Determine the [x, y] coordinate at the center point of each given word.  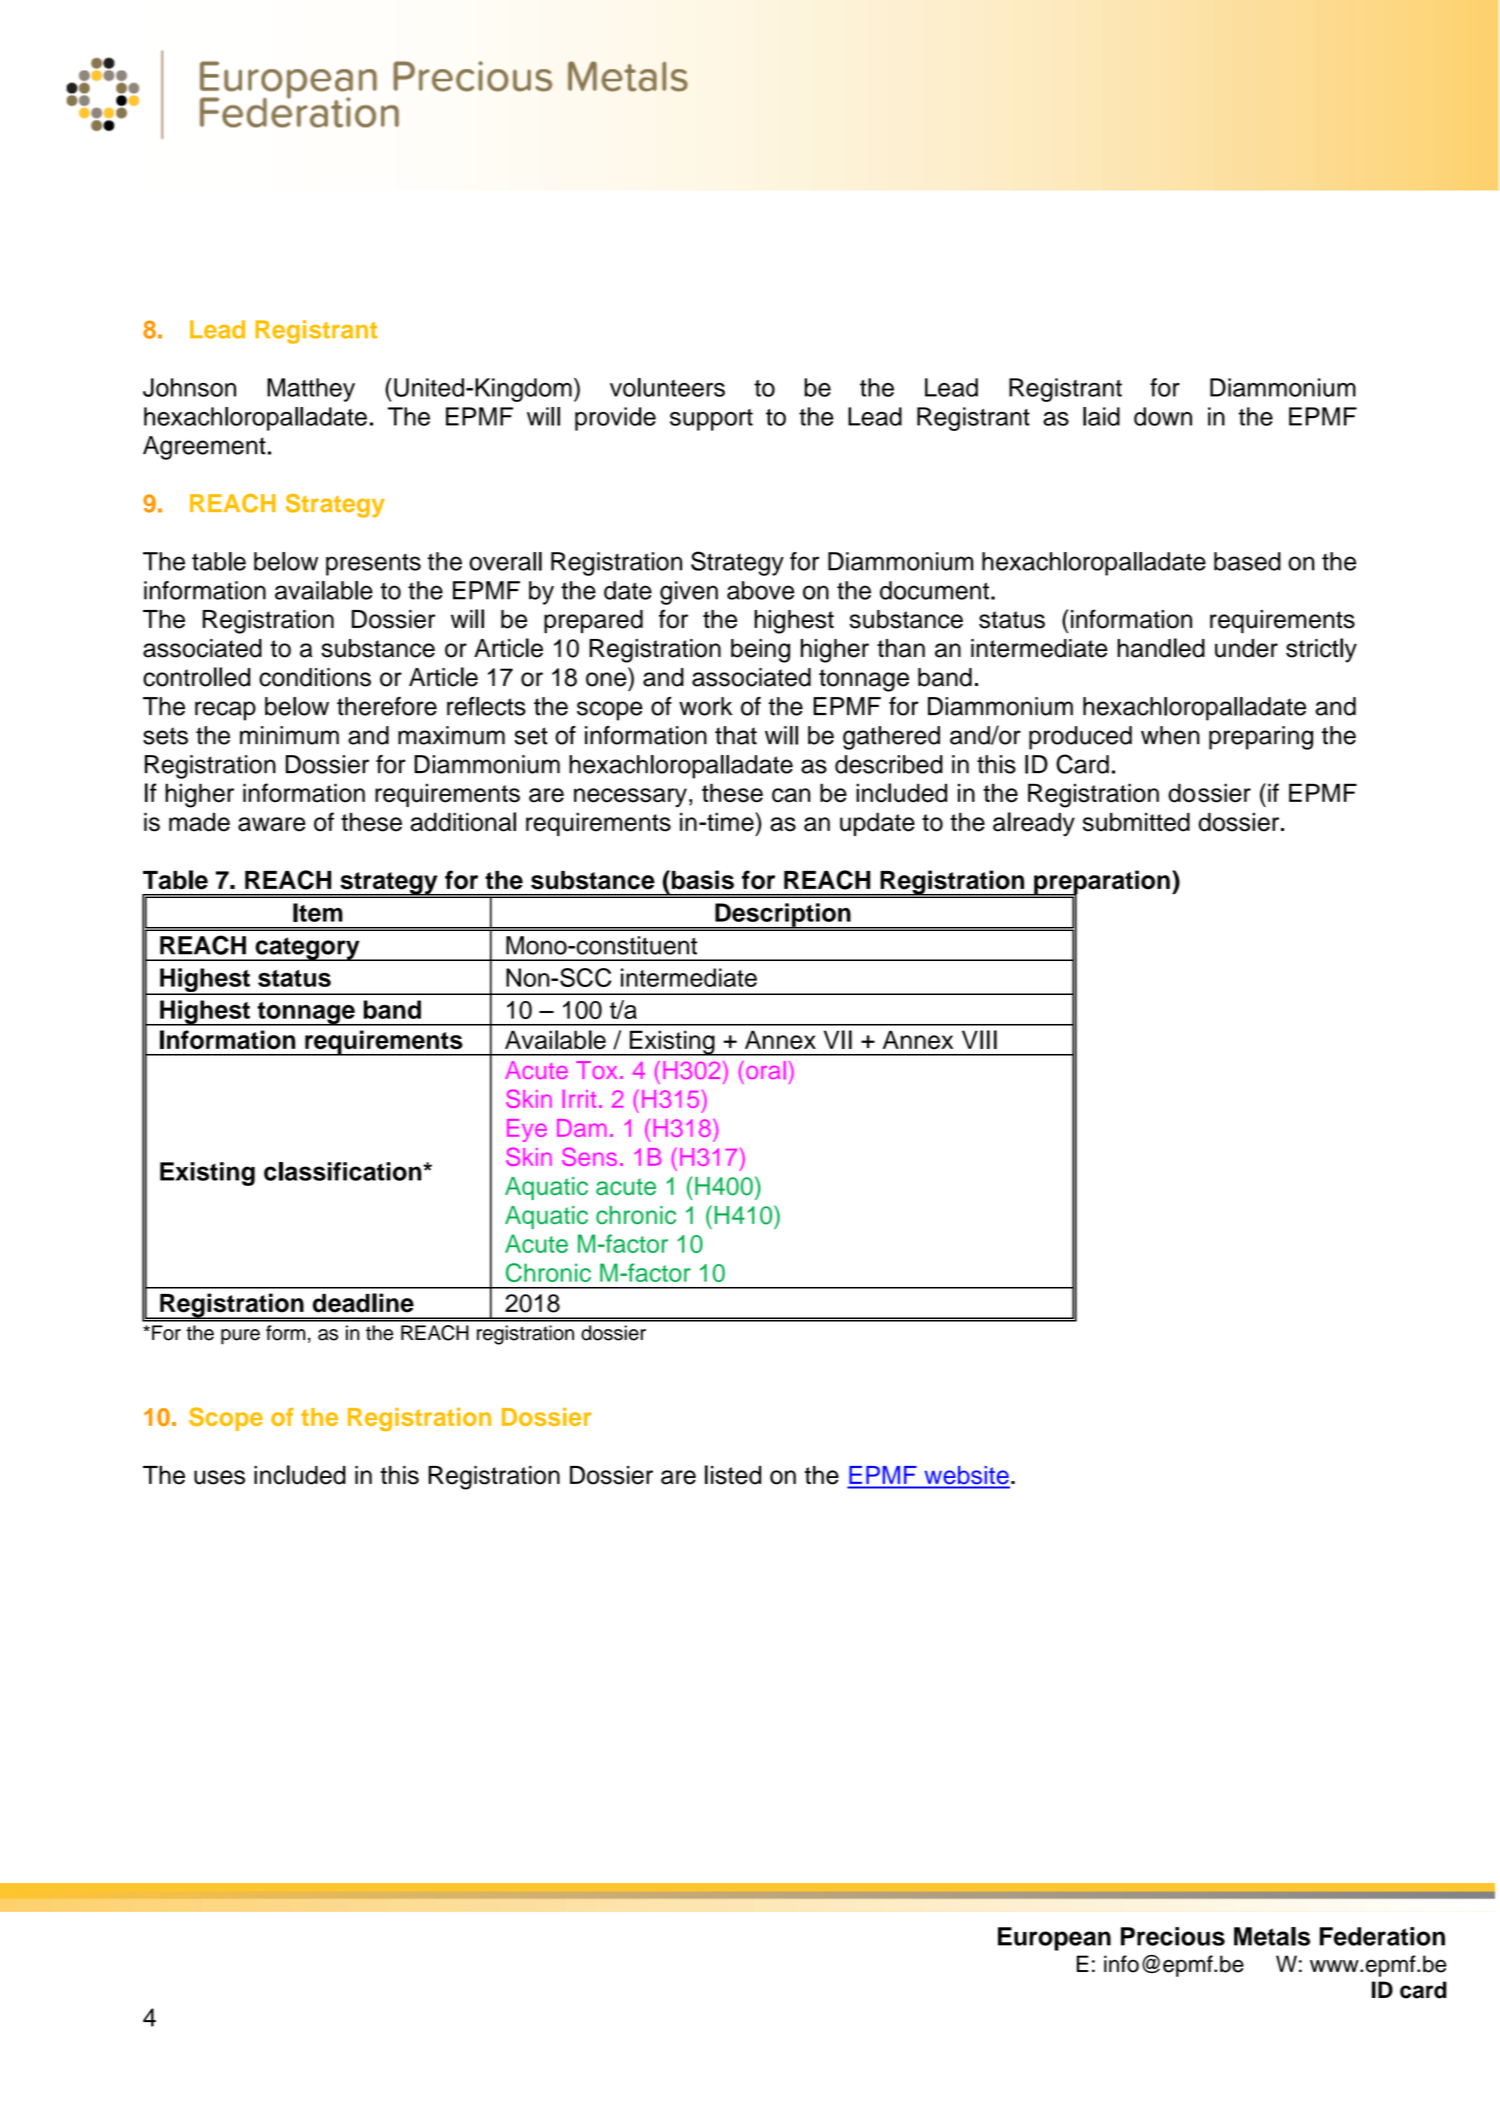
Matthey [311, 390]
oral [766, 1070]
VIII [979, 1039]
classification [344, 1171]
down [1163, 416]
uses [219, 1477]
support [711, 420]
